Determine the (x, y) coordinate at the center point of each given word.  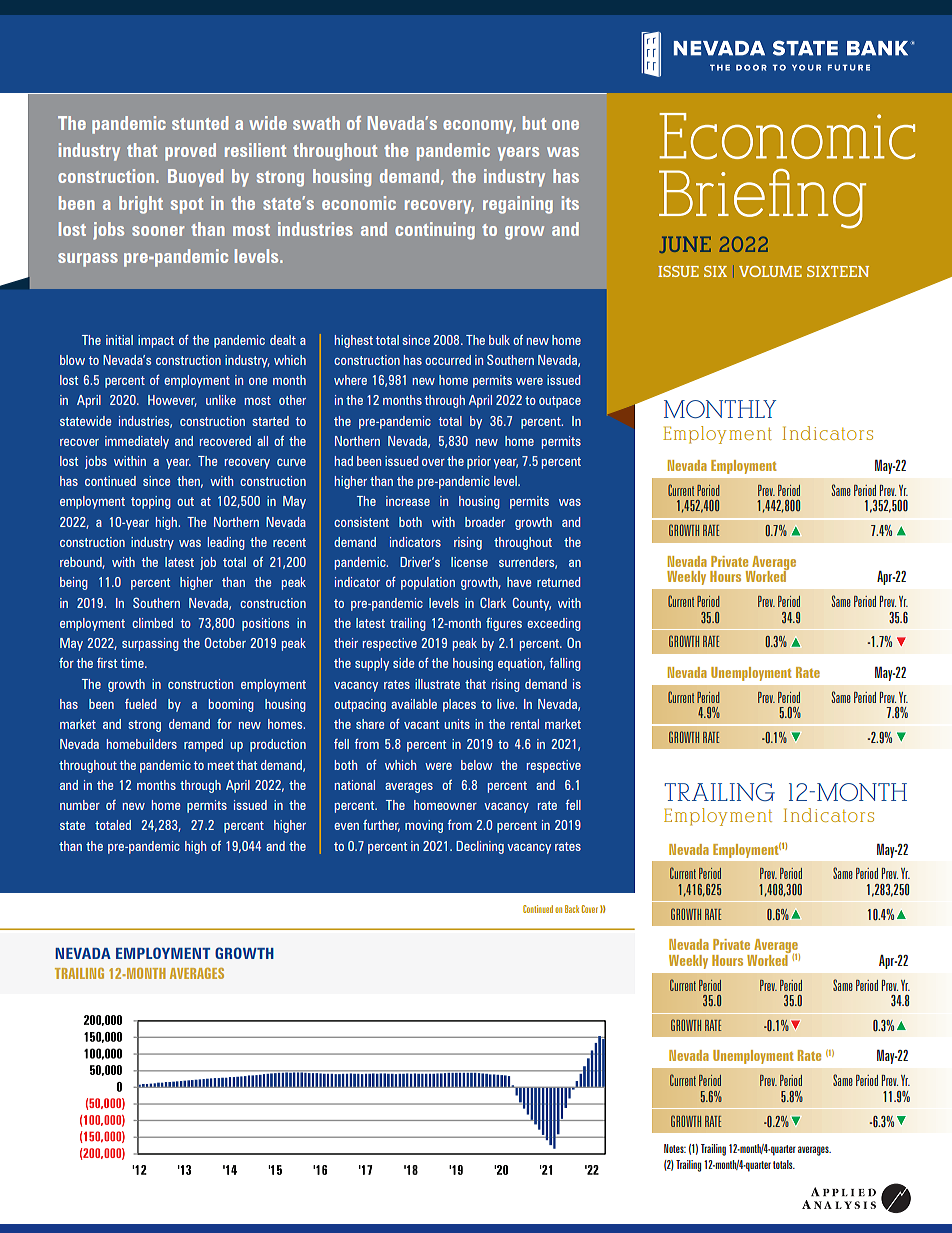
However (172, 401)
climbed (152, 623)
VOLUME (770, 271)
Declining (480, 847)
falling (565, 664)
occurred (448, 360)
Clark (493, 602)
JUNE (685, 244)
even (346, 826)
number (80, 805)
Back (572, 909)
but (534, 123)
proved (190, 152)
